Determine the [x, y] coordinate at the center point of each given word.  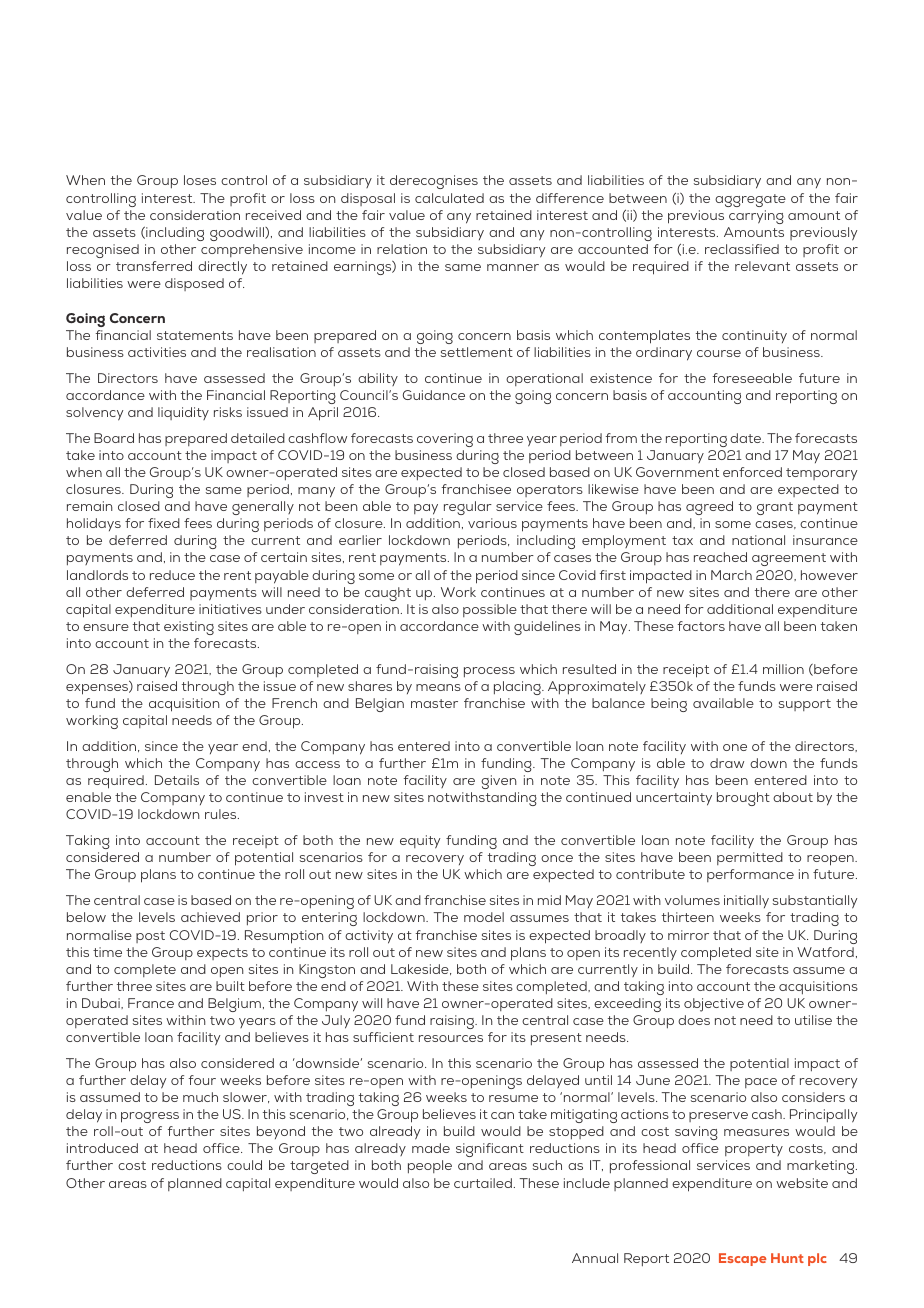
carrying [756, 217]
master [434, 703]
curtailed [483, 1183]
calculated [449, 198]
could [244, 1165]
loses [200, 180]
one [735, 747]
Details [177, 780]
